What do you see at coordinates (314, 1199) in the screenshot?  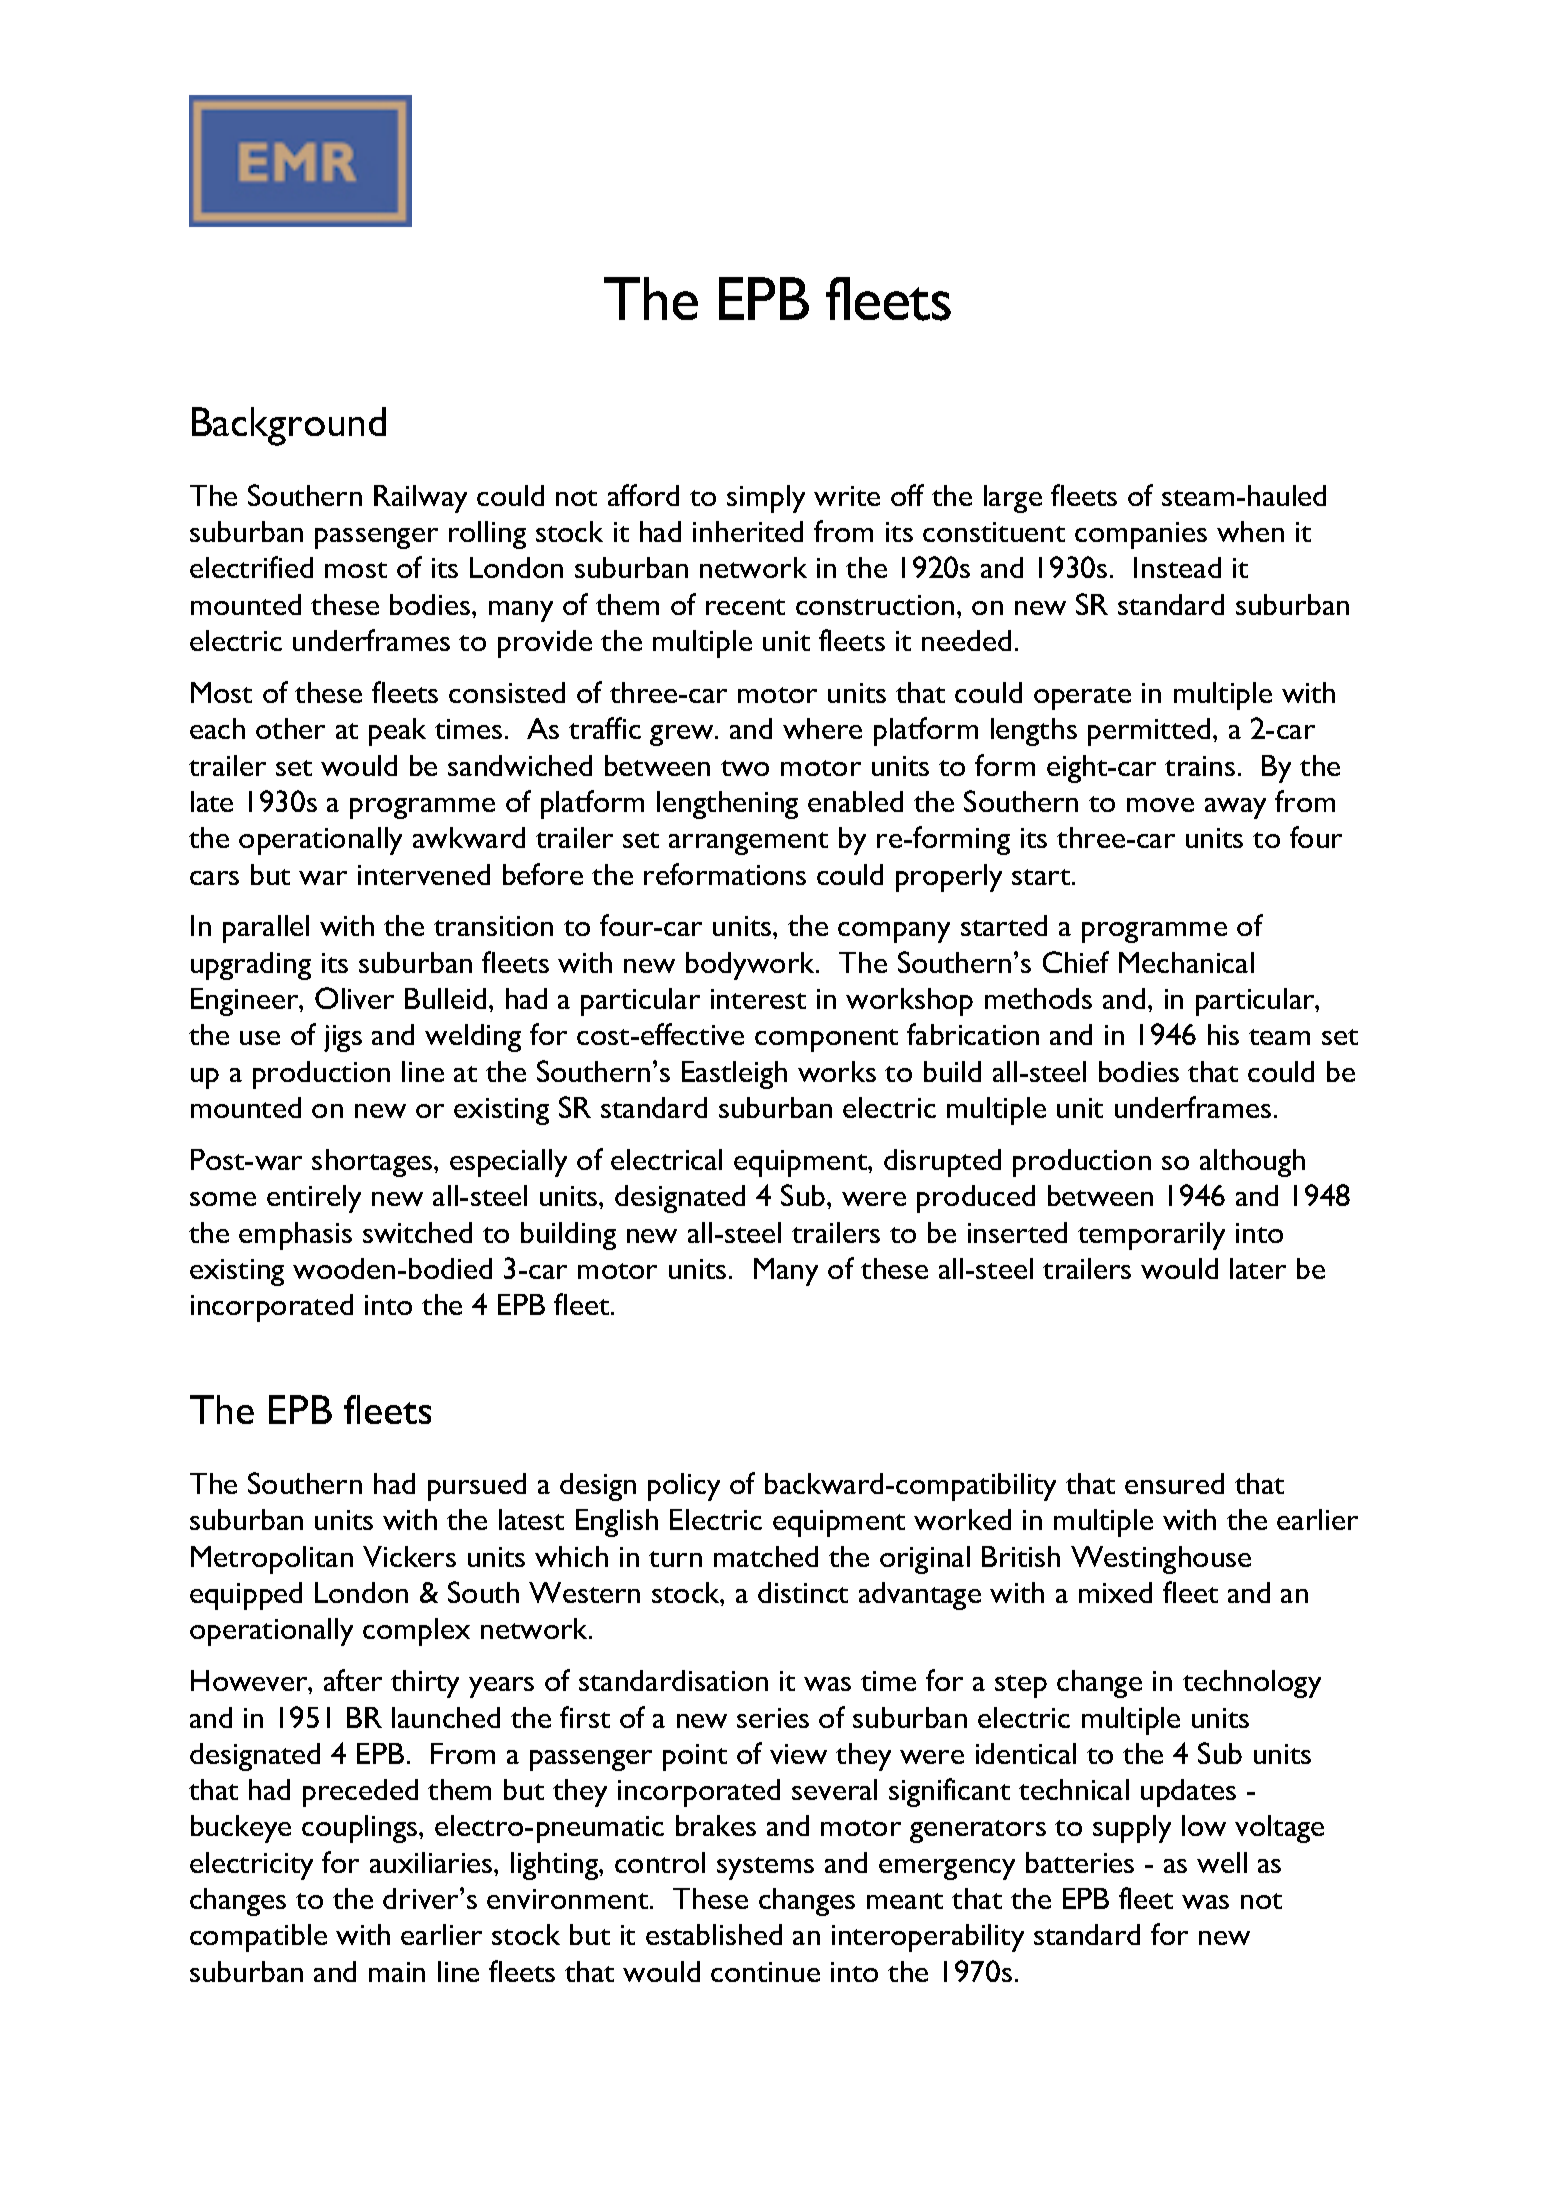 I see `entirely` at bounding box center [314, 1199].
